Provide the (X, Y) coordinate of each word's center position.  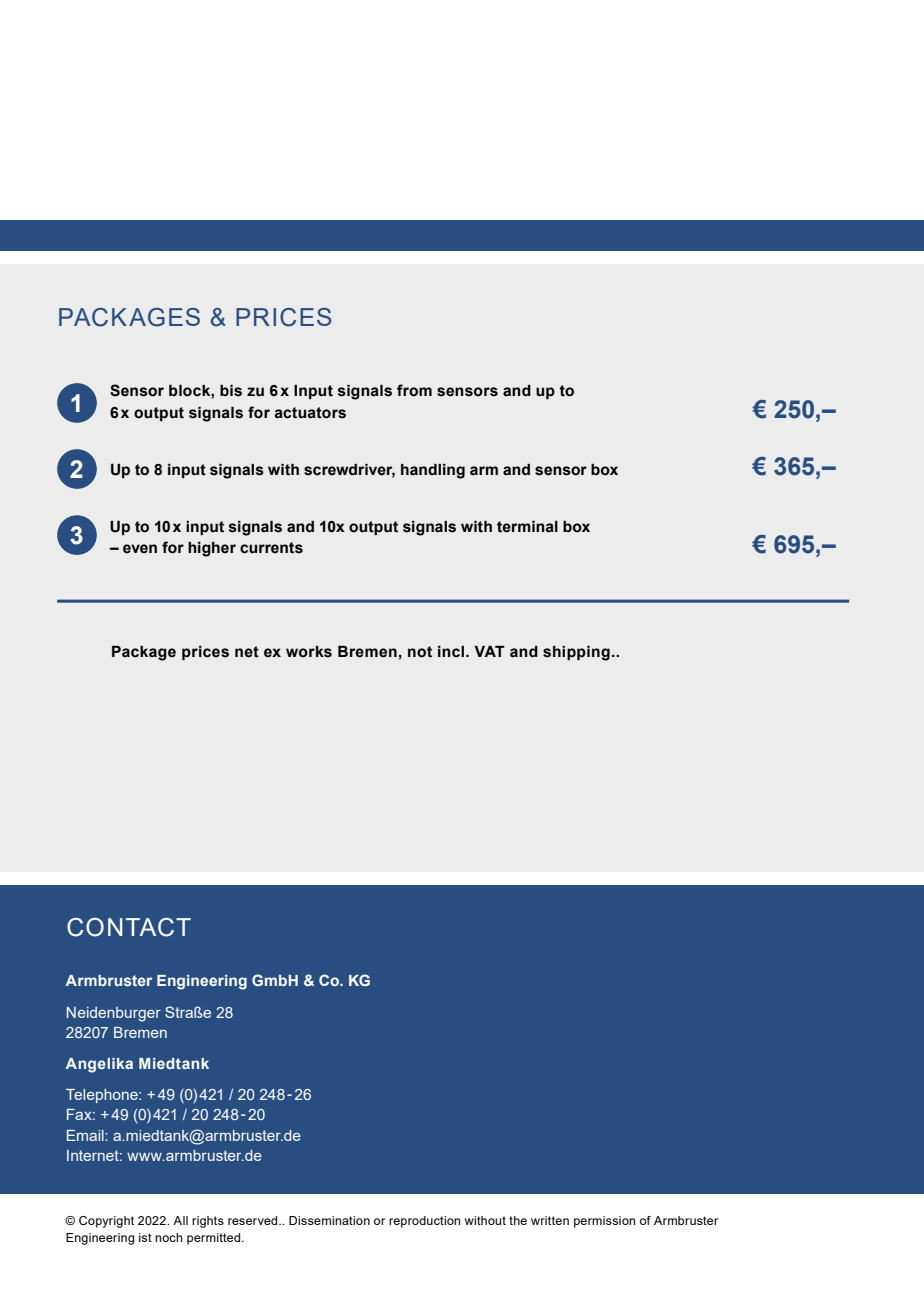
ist (145, 1237)
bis (231, 391)
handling (433, 471)
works (309, 652)
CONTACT (129, 927)
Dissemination (329, 1220)
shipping (576, 653)
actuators (310, 413)
